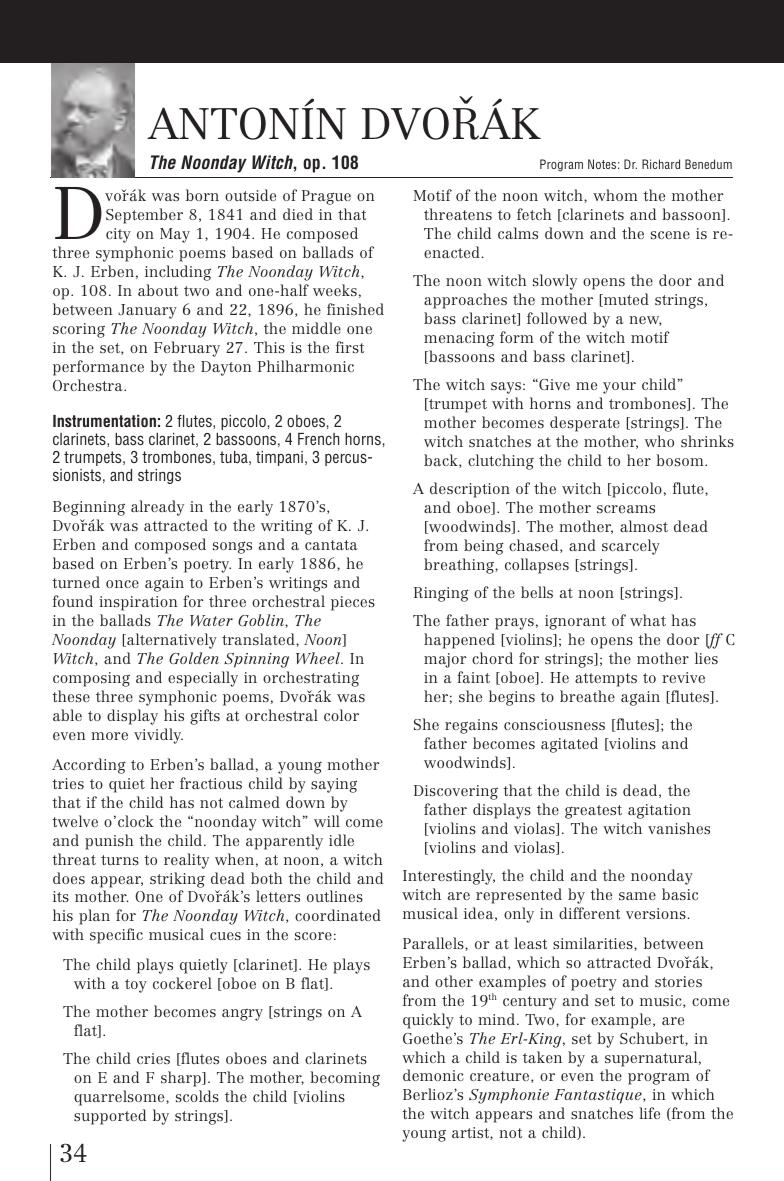 The width and height of the document is (784, 1181). What do you see at coordinates (353, 603) in the document?
I see `pieces` at bounding box center [353, 603].
